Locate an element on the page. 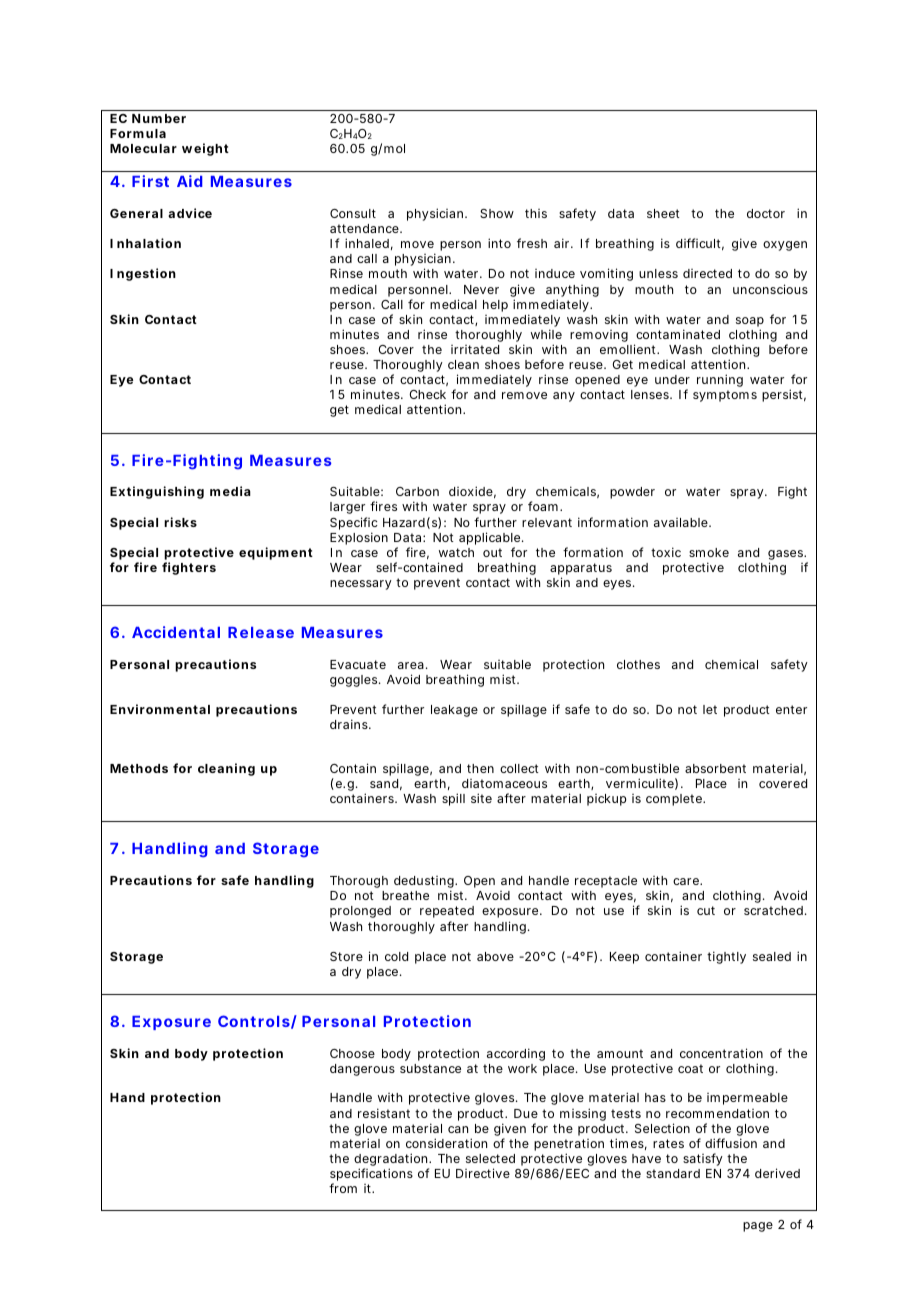 The image size is (924, 1308). above is located at coordinates (495, 956).
